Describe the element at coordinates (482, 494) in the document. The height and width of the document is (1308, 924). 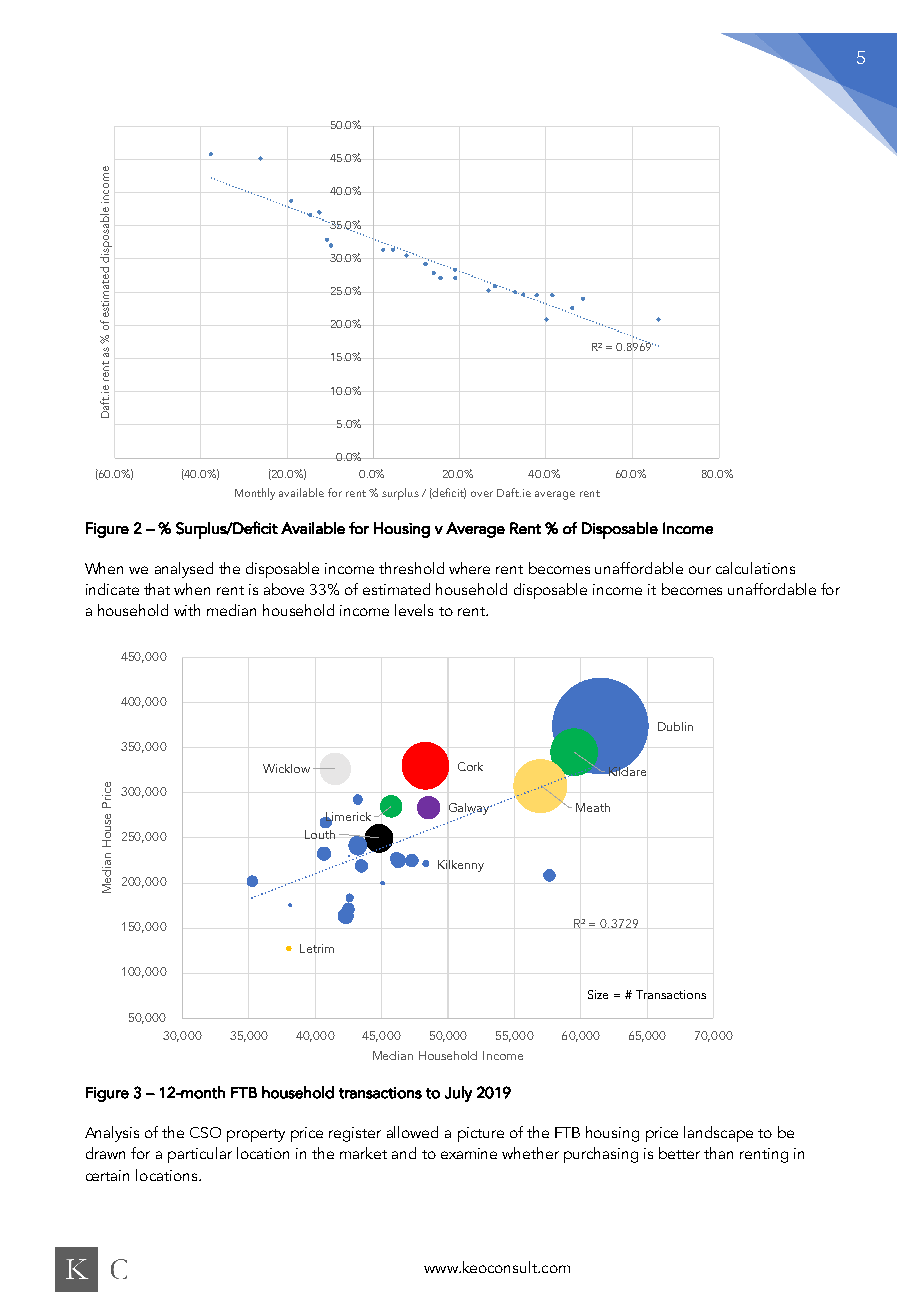
I see `over` at that location.
